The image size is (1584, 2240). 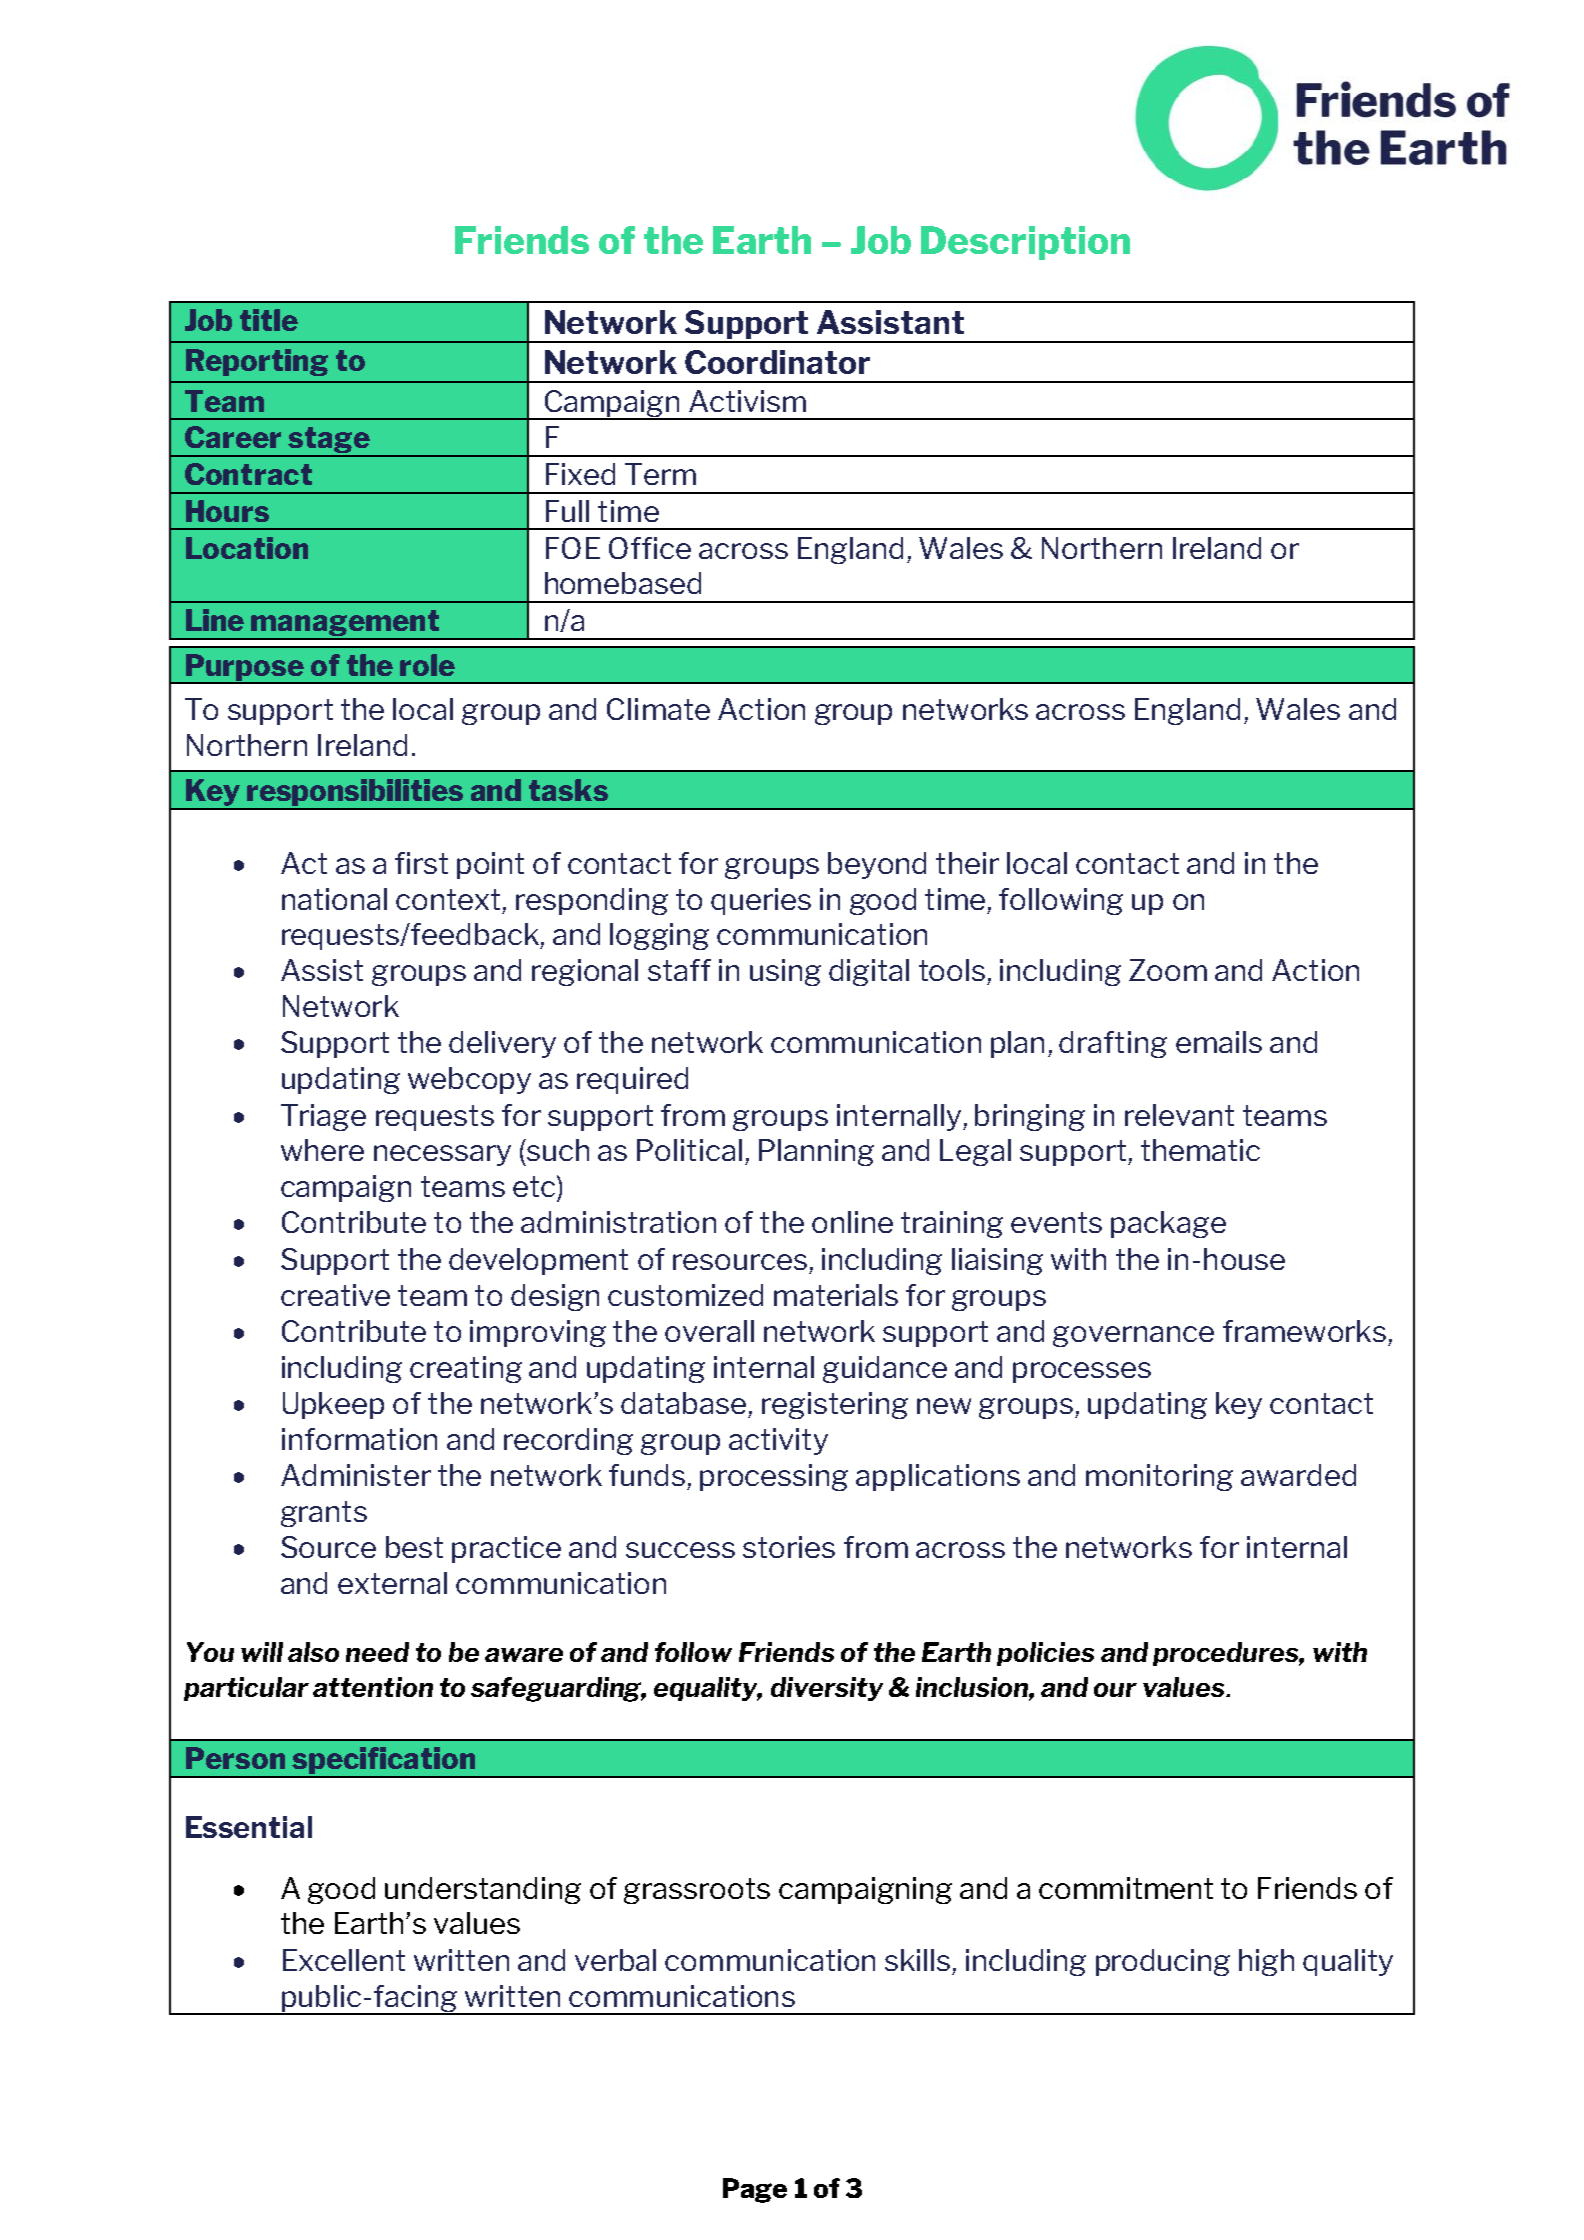 What do you see at coordinates (777, 362) in the screenshot?
I see `Coordinator` at bounding box center [777, 362].
